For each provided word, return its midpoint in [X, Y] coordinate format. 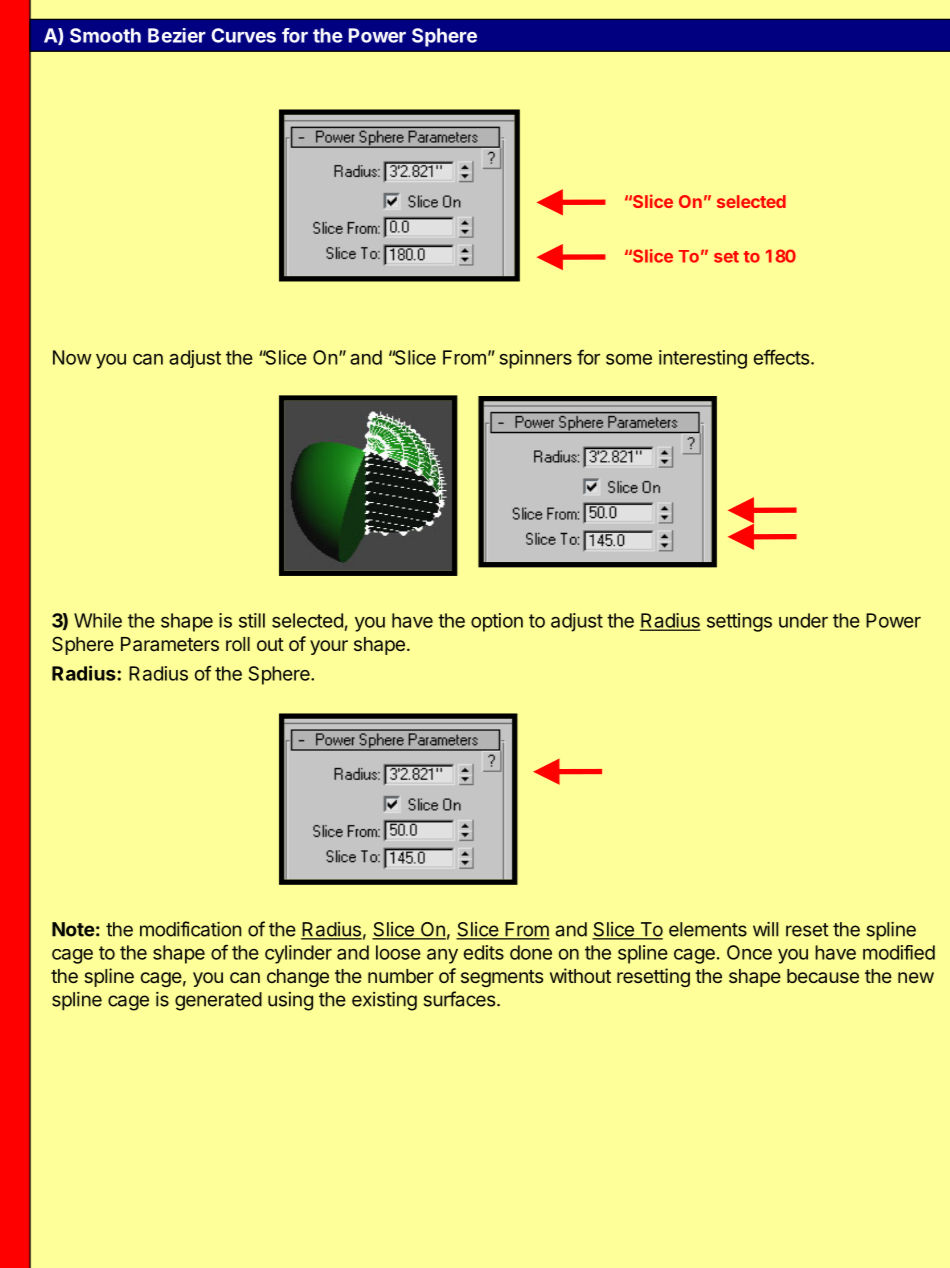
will [765, 929]
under [803, 620]
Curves [243, 35]
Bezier [177, 35]
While [98, 620]
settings [739, 622]
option [497, 622]
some [629, 359]
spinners [535, 359]
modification [190, 929]
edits [483, 952]
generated [218, 1001]
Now [72, 357]
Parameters [170, 644]
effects [781, 357]
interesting [703, 359]
